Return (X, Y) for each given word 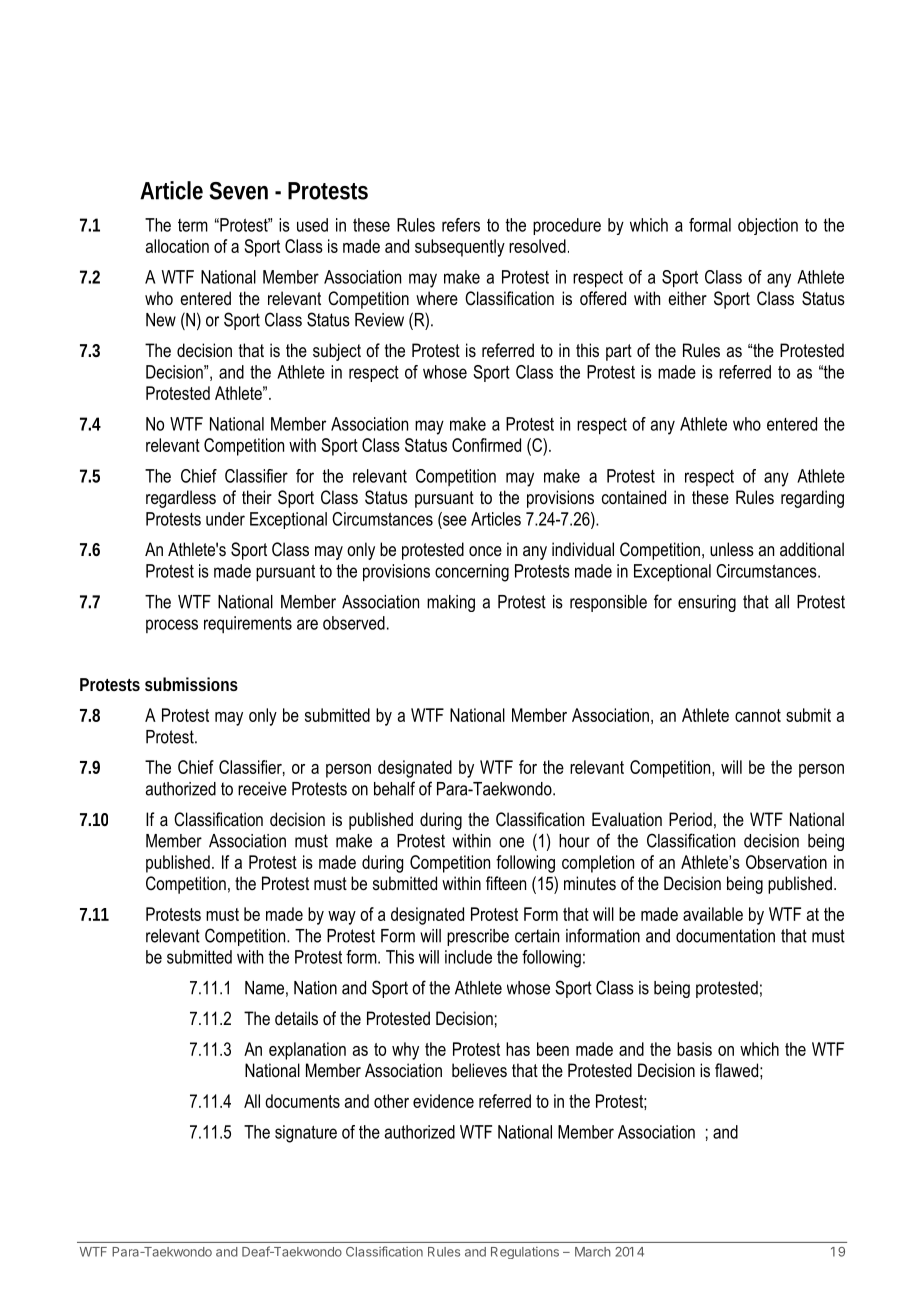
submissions (191, 684)
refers (461, 225)
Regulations (525, 1253)
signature (306, 1134)
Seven (238, 191)
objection (768, 226)
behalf (394, 788)
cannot (758, 715)
